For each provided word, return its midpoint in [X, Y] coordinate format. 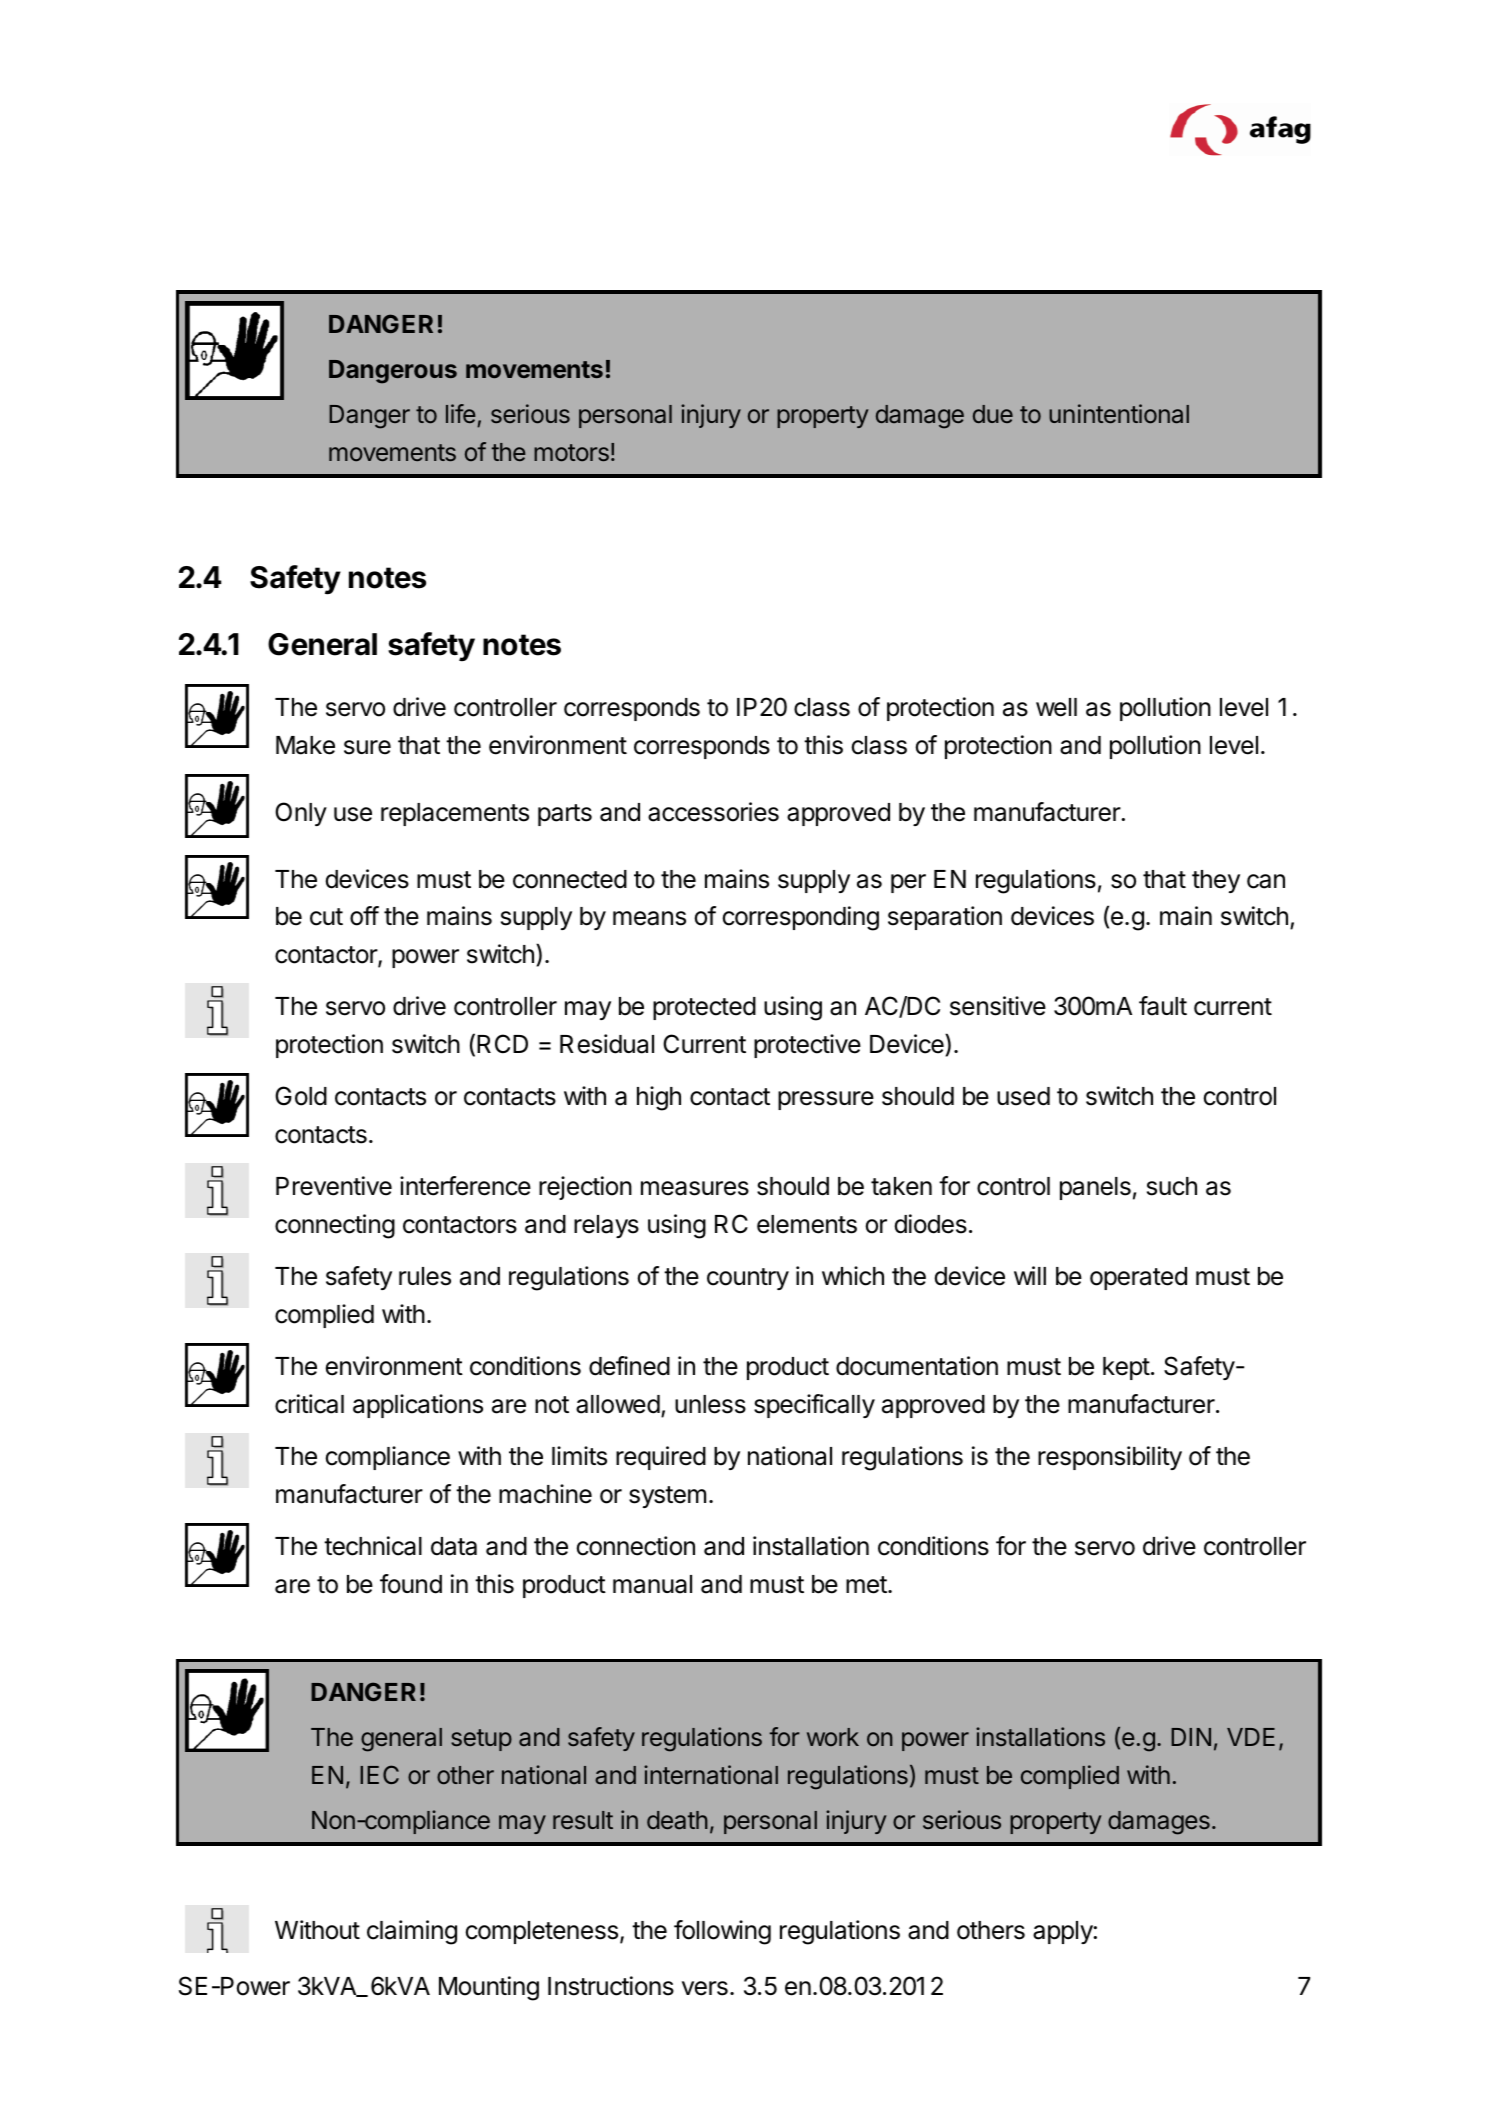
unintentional [1119, 414]
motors [571, 453]
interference [465, 1186]
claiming [412, 1932]
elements [807, 1224]
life [462, 415]
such [1172, 1186]
